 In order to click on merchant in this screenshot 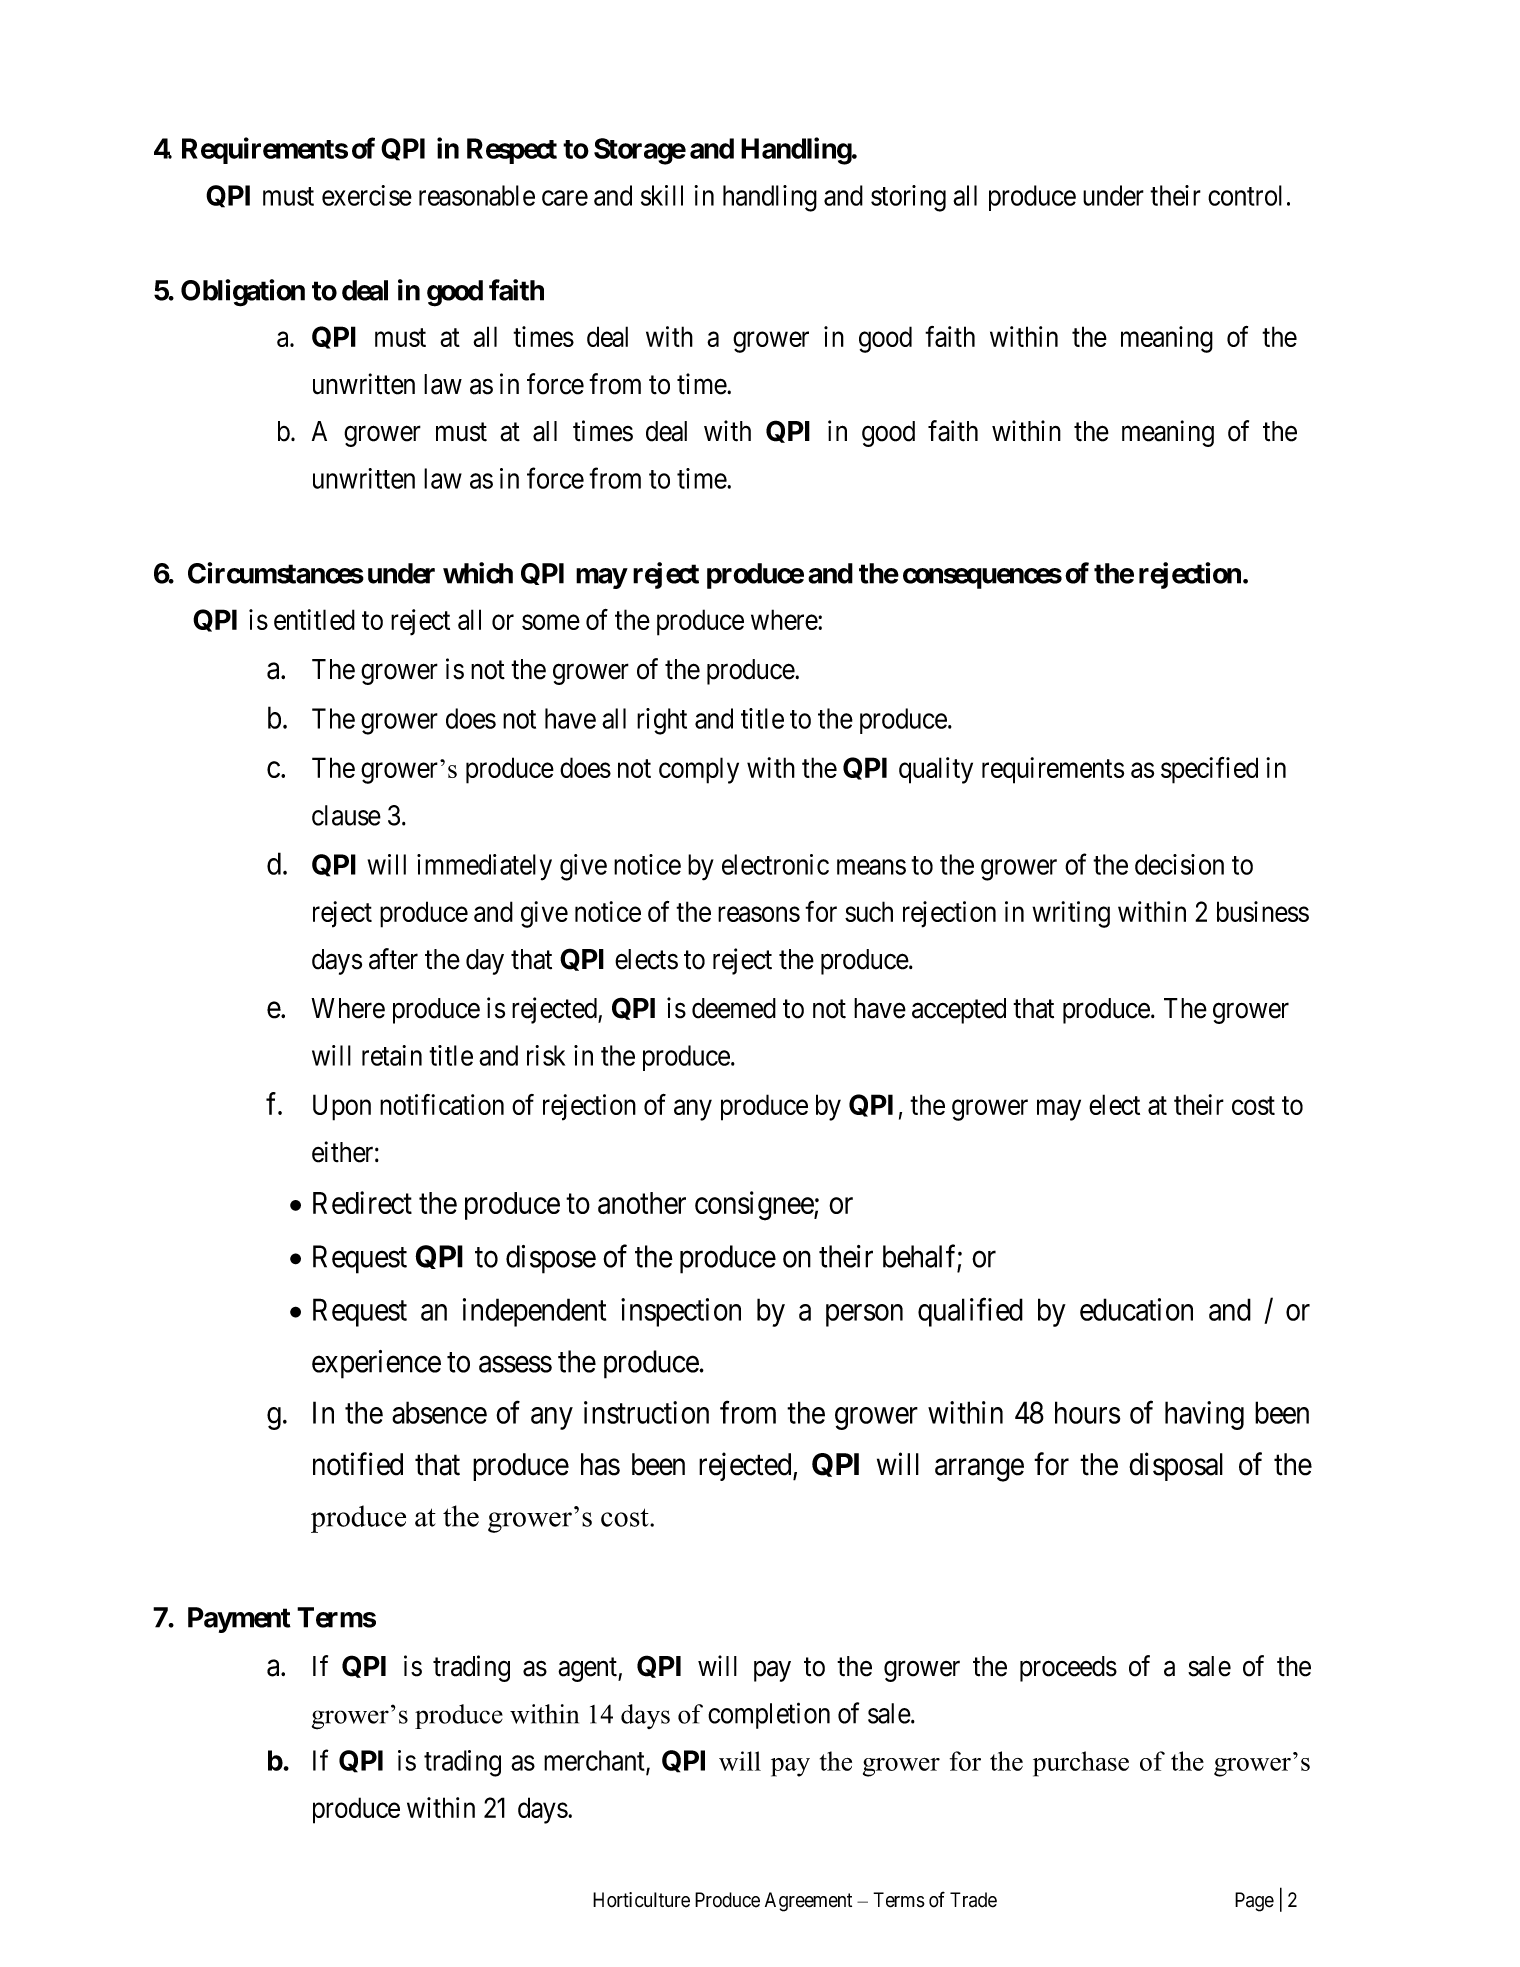, I will do `click(595, 1761)`.
